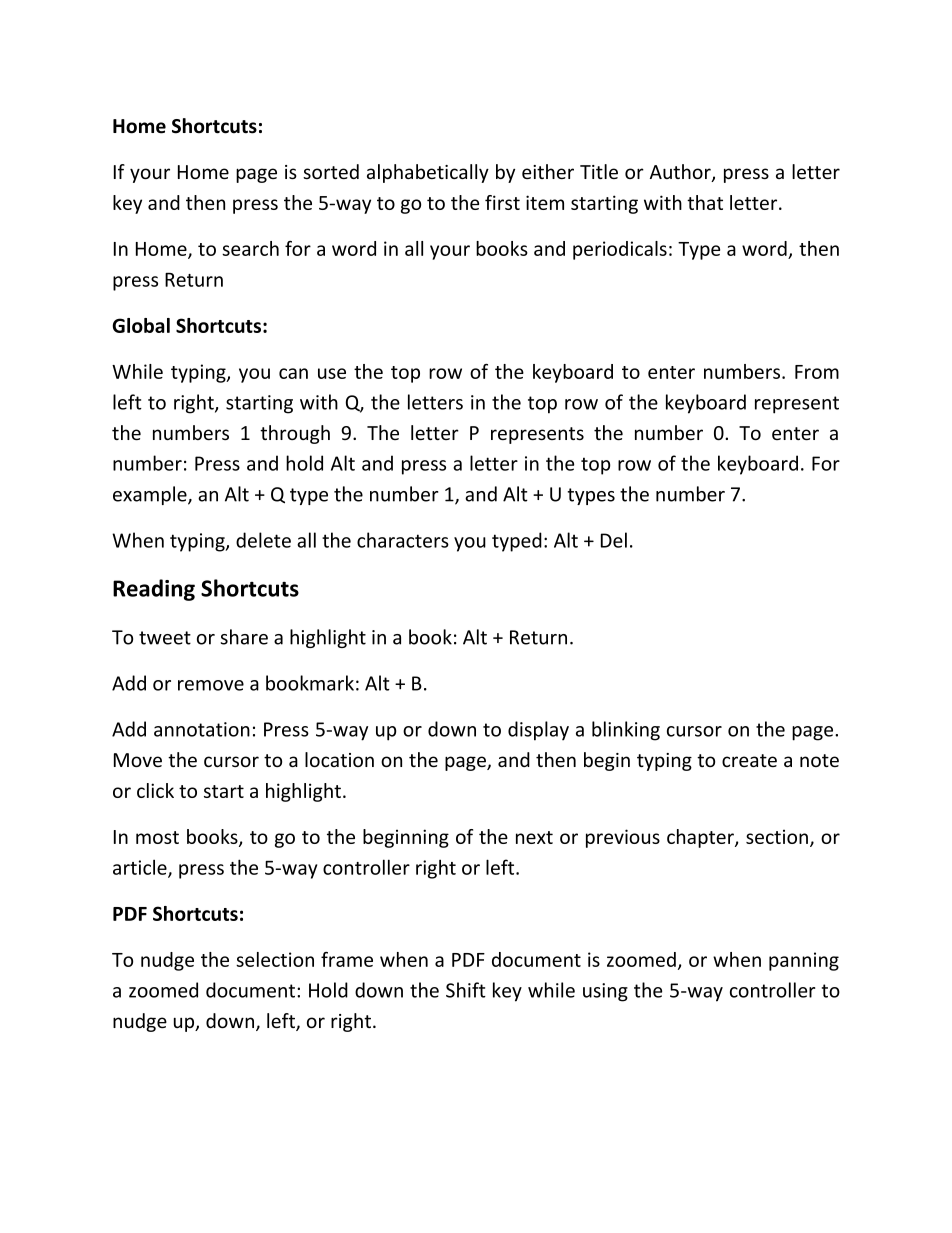  Describe the element at coordinates (154, 590) in the screenshot. I see `Reading` at that location.
